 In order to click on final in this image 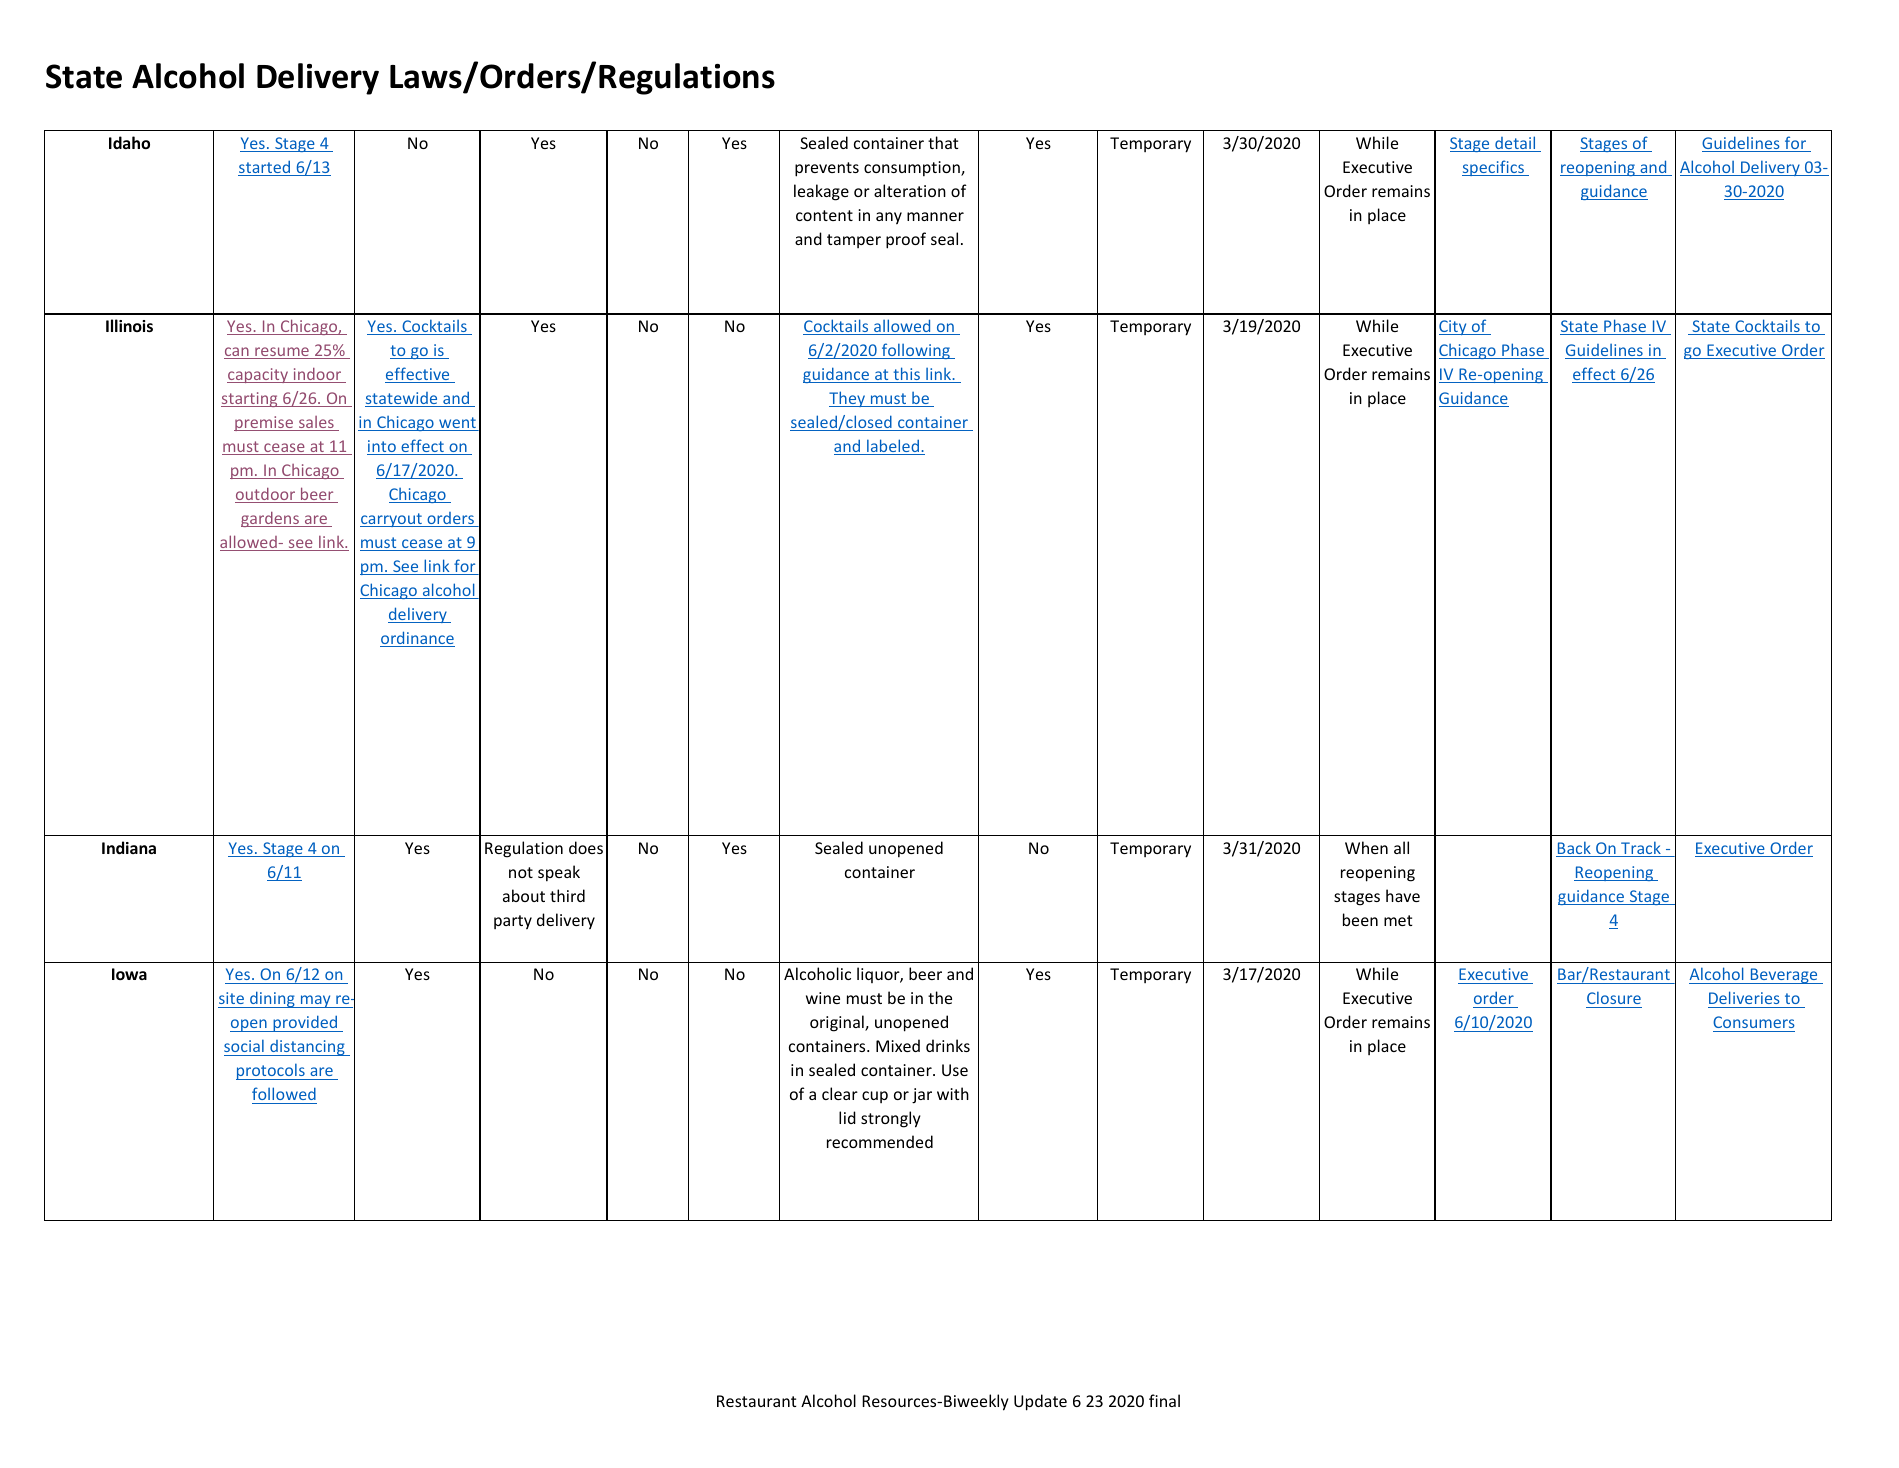, I will do `click(1164, 1400)`.
